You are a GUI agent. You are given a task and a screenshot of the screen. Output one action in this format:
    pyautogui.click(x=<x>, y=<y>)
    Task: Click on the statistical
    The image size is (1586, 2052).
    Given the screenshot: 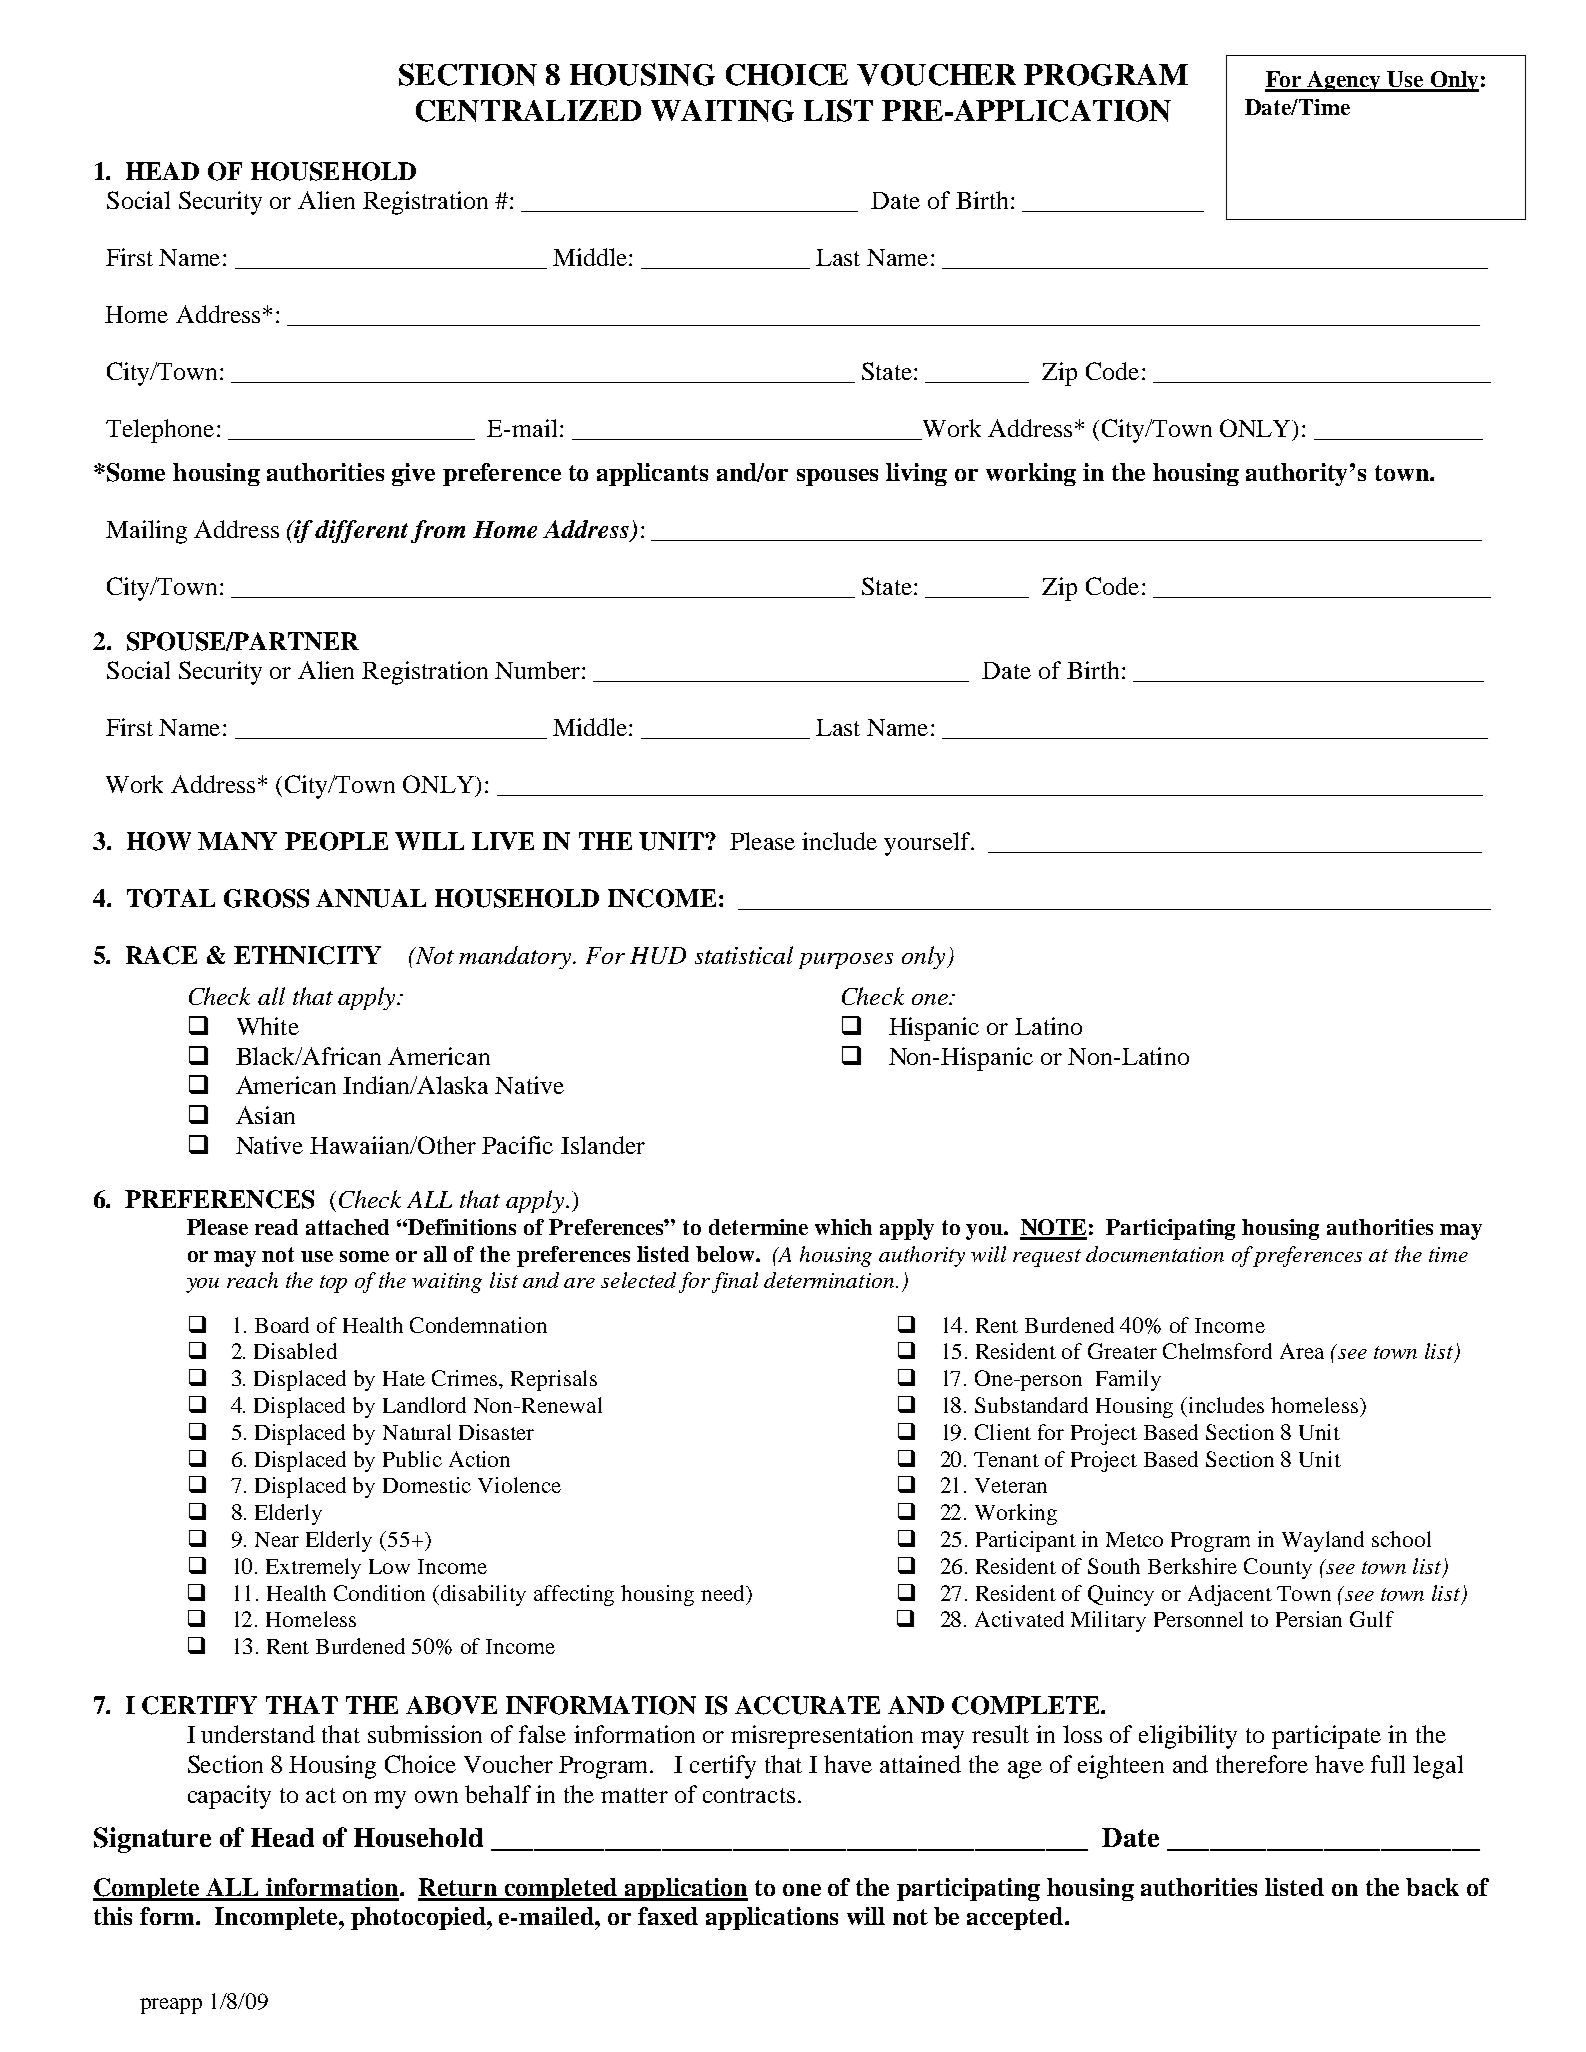 What is the action you would take?
    pyautogui.click(x=744, y=955)
